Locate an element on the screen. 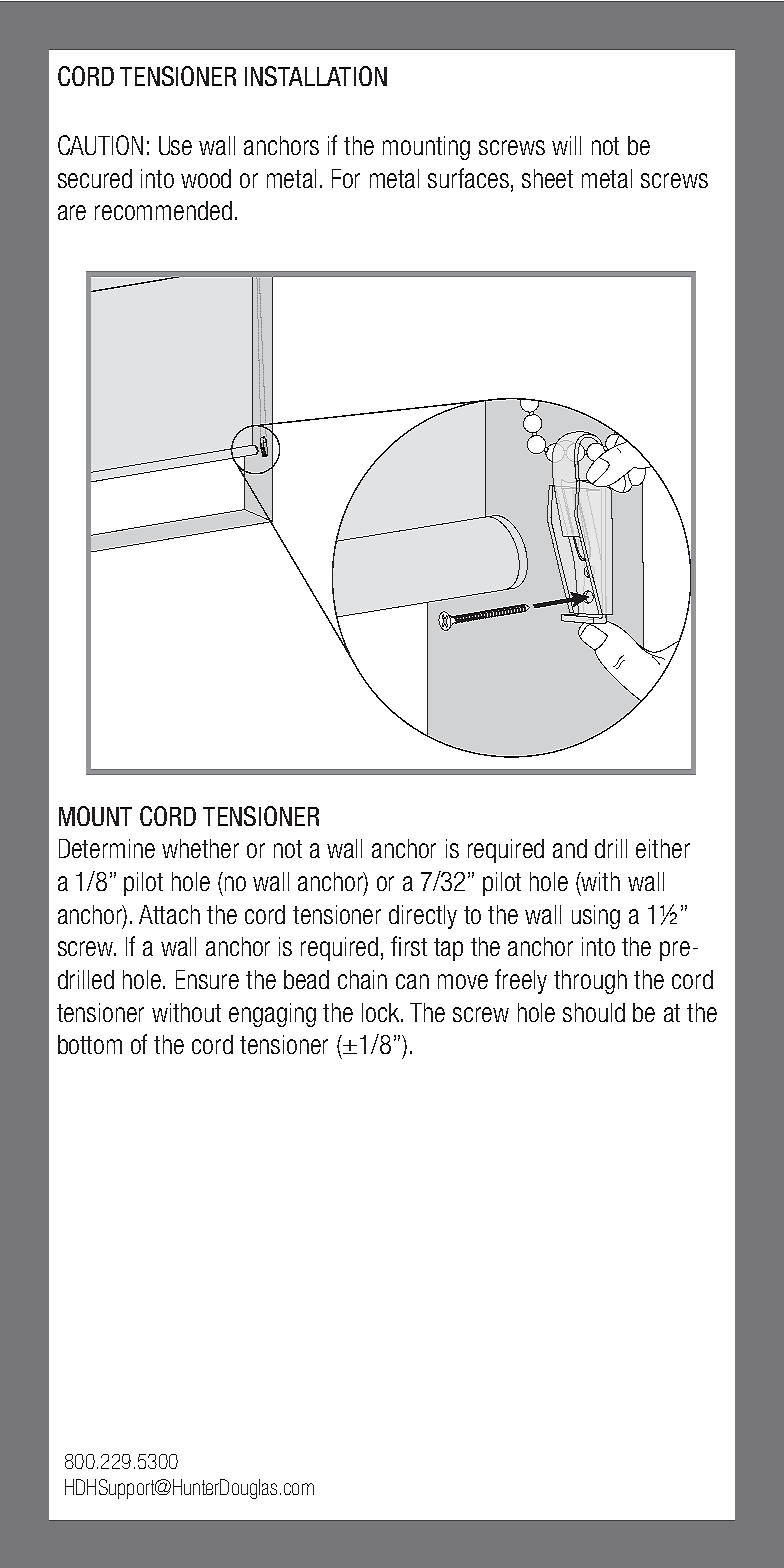 This screenshot has width=784, height=1568. For is located at coordinates (346, 178).
